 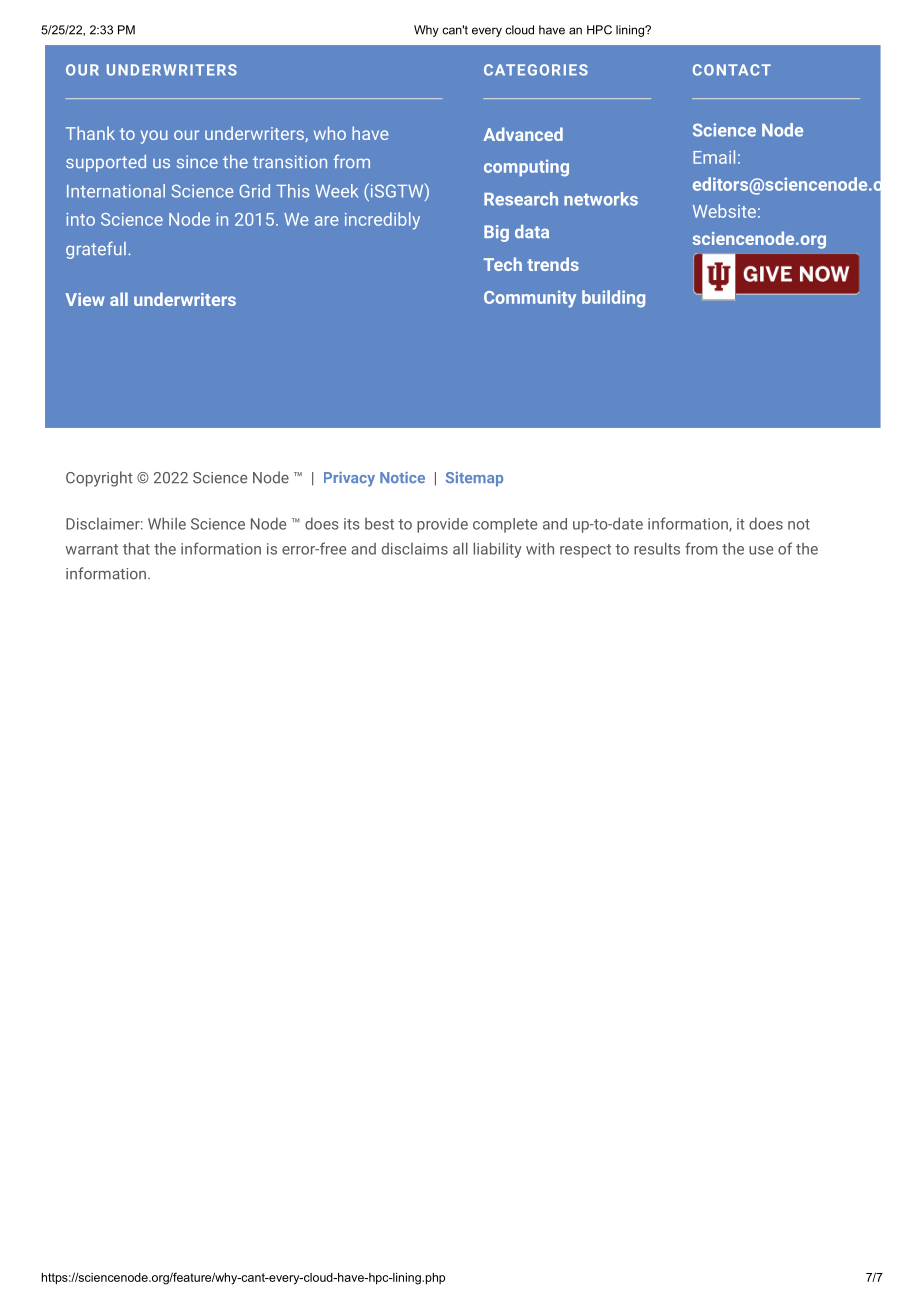 I want to click on building, so click(x=613, y=299).
